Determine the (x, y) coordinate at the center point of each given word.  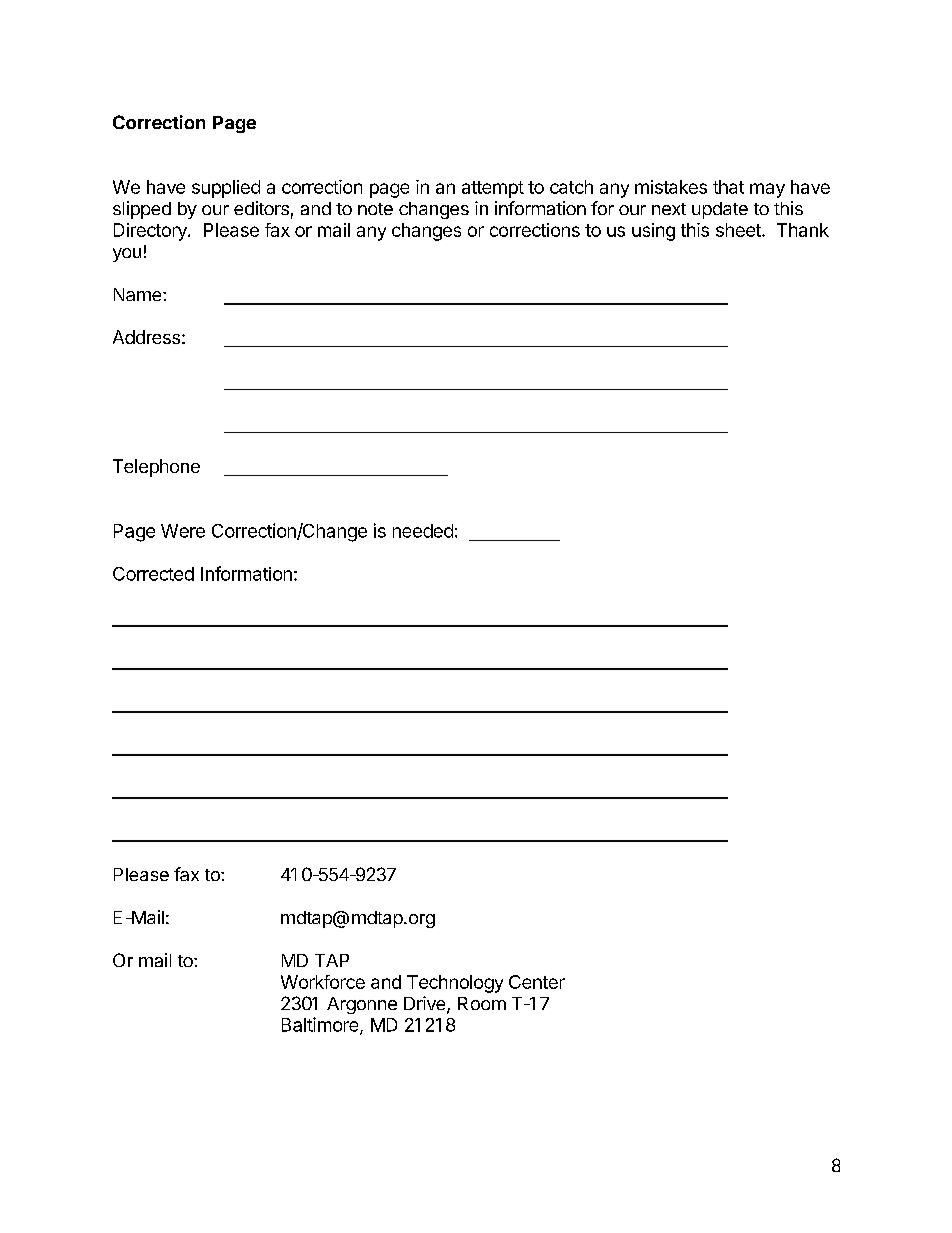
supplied (226, 189)
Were (183, 531)
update (720, 210)
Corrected (153, 574)
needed (423, 531)
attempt (493, 189)
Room (482, 1003)
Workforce (323, 982)
